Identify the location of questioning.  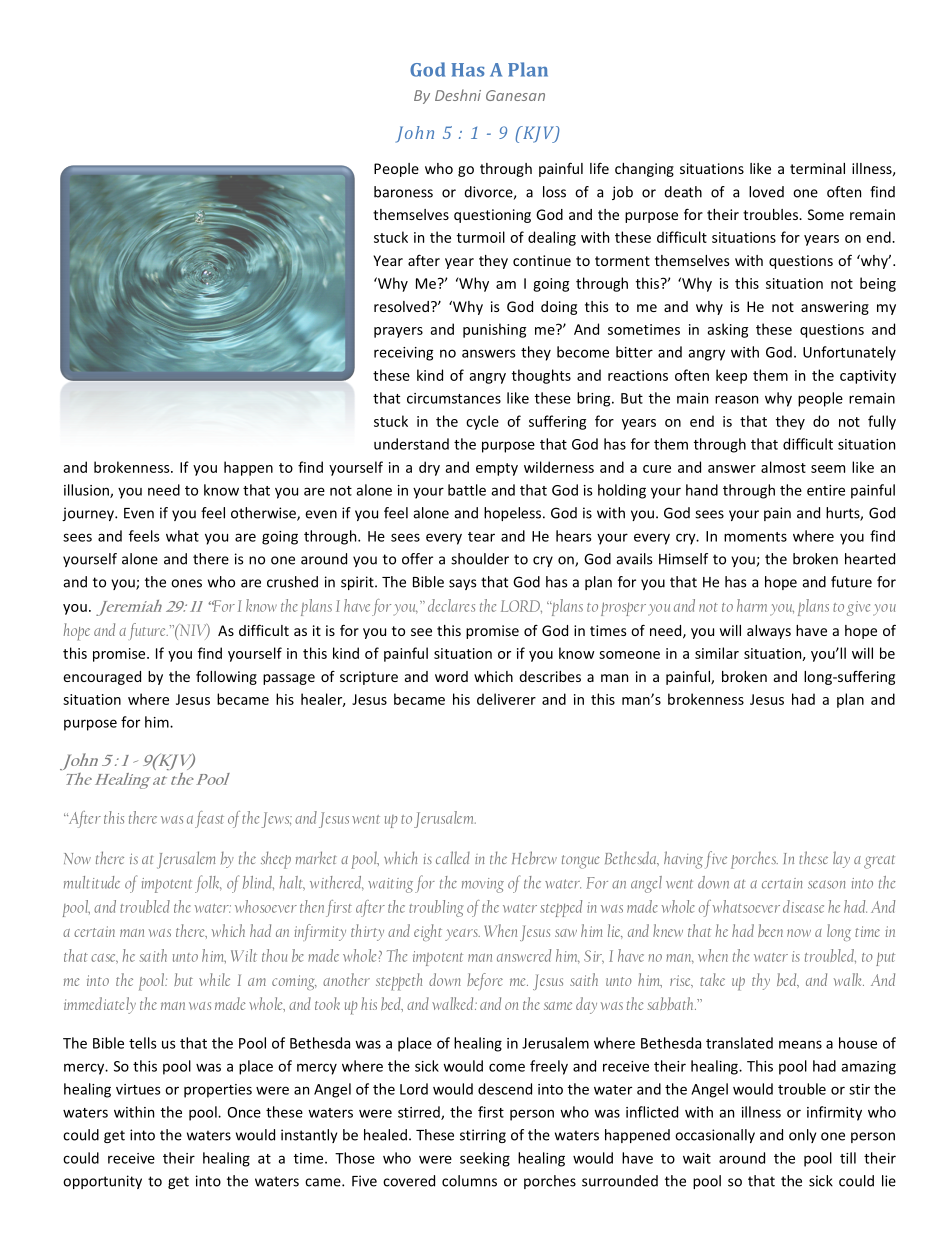
(492, 216).
